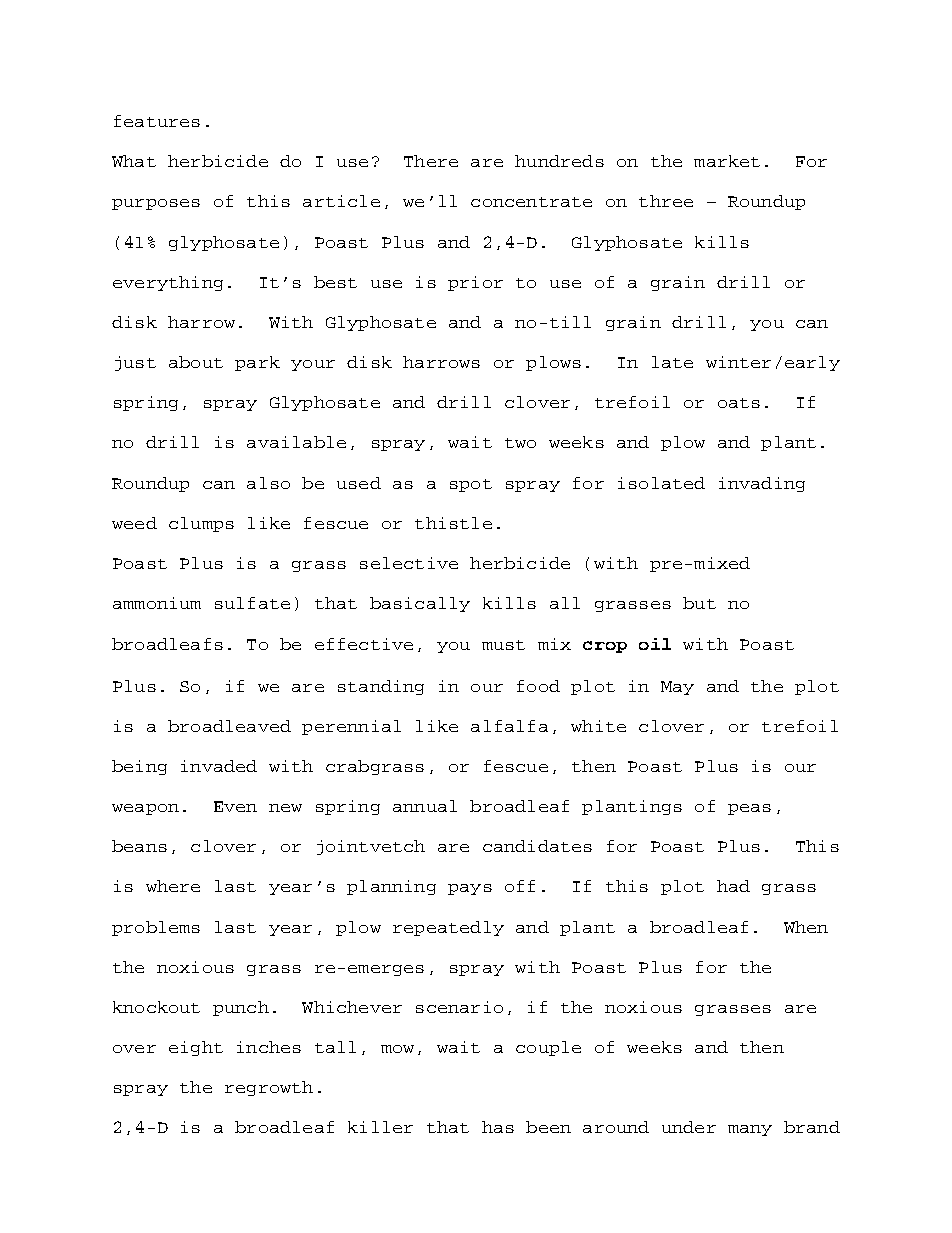 The width and height of the screenshot is (952, 1233). I want to click on regrowth, so click(269, 1088).
